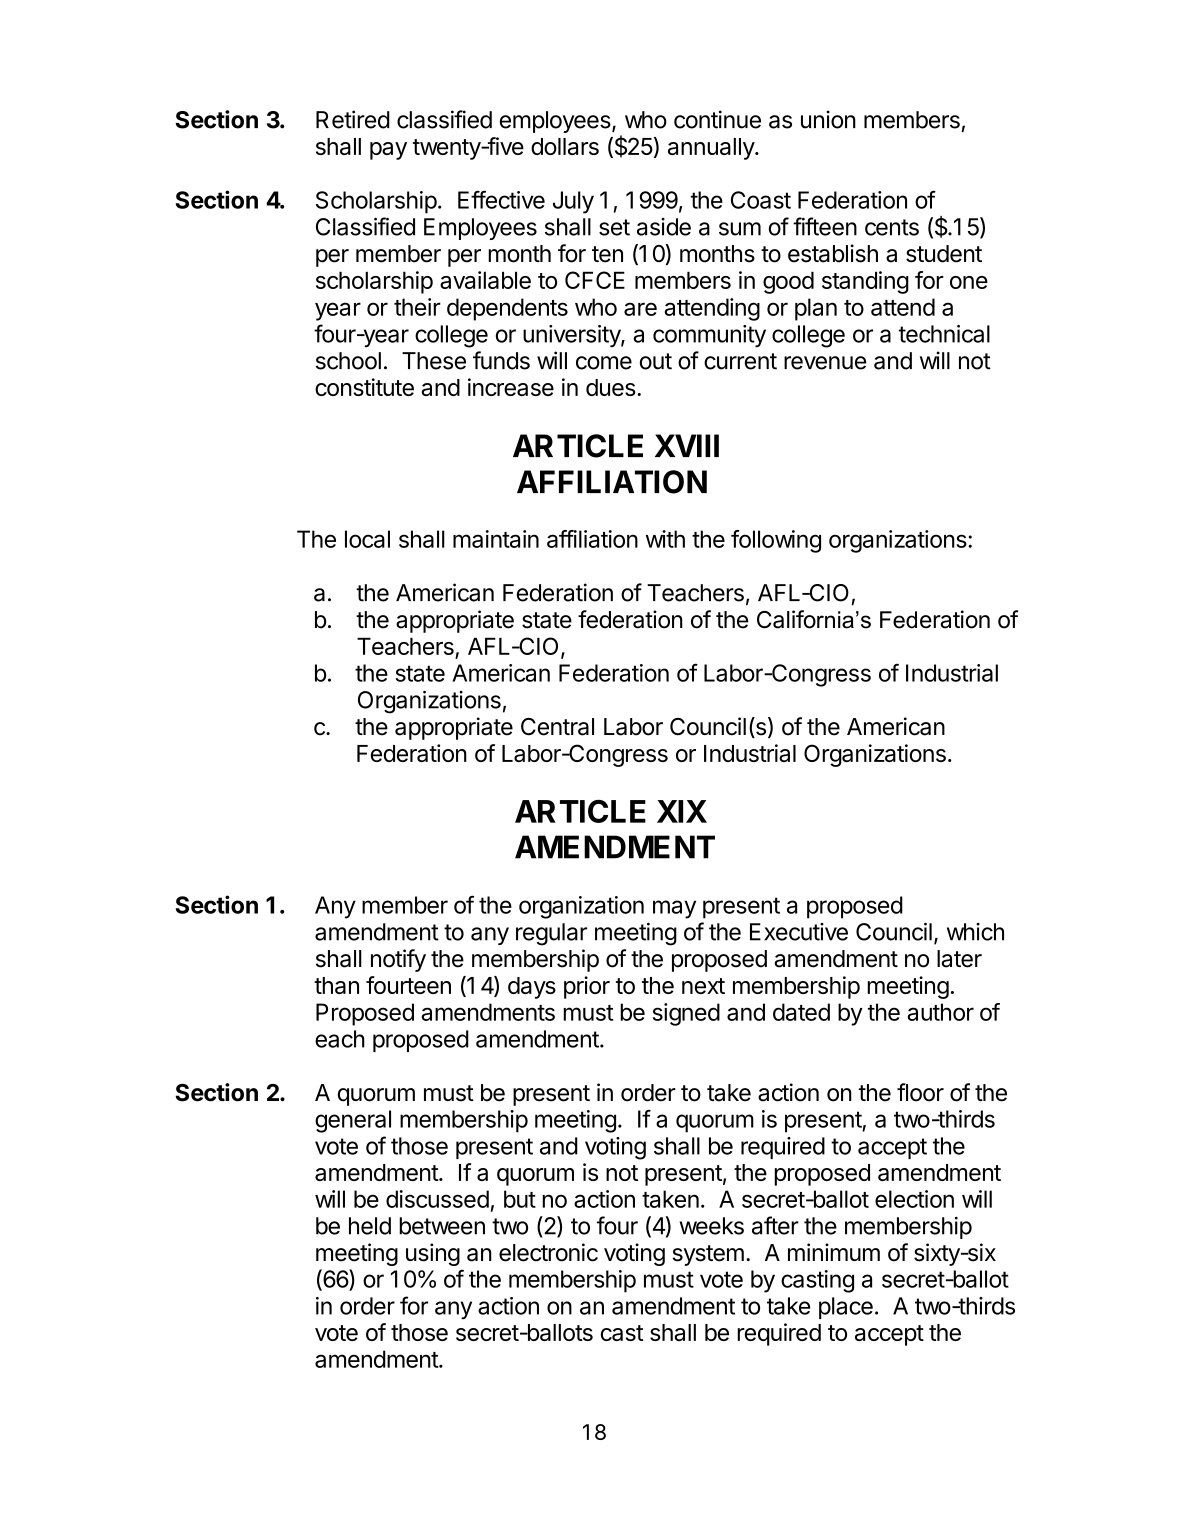 Image resolution: width=1188 pixels, height=1537 pixels. Describe the element at coordinates (892, 227) in the image. I see `cents` at that location.
